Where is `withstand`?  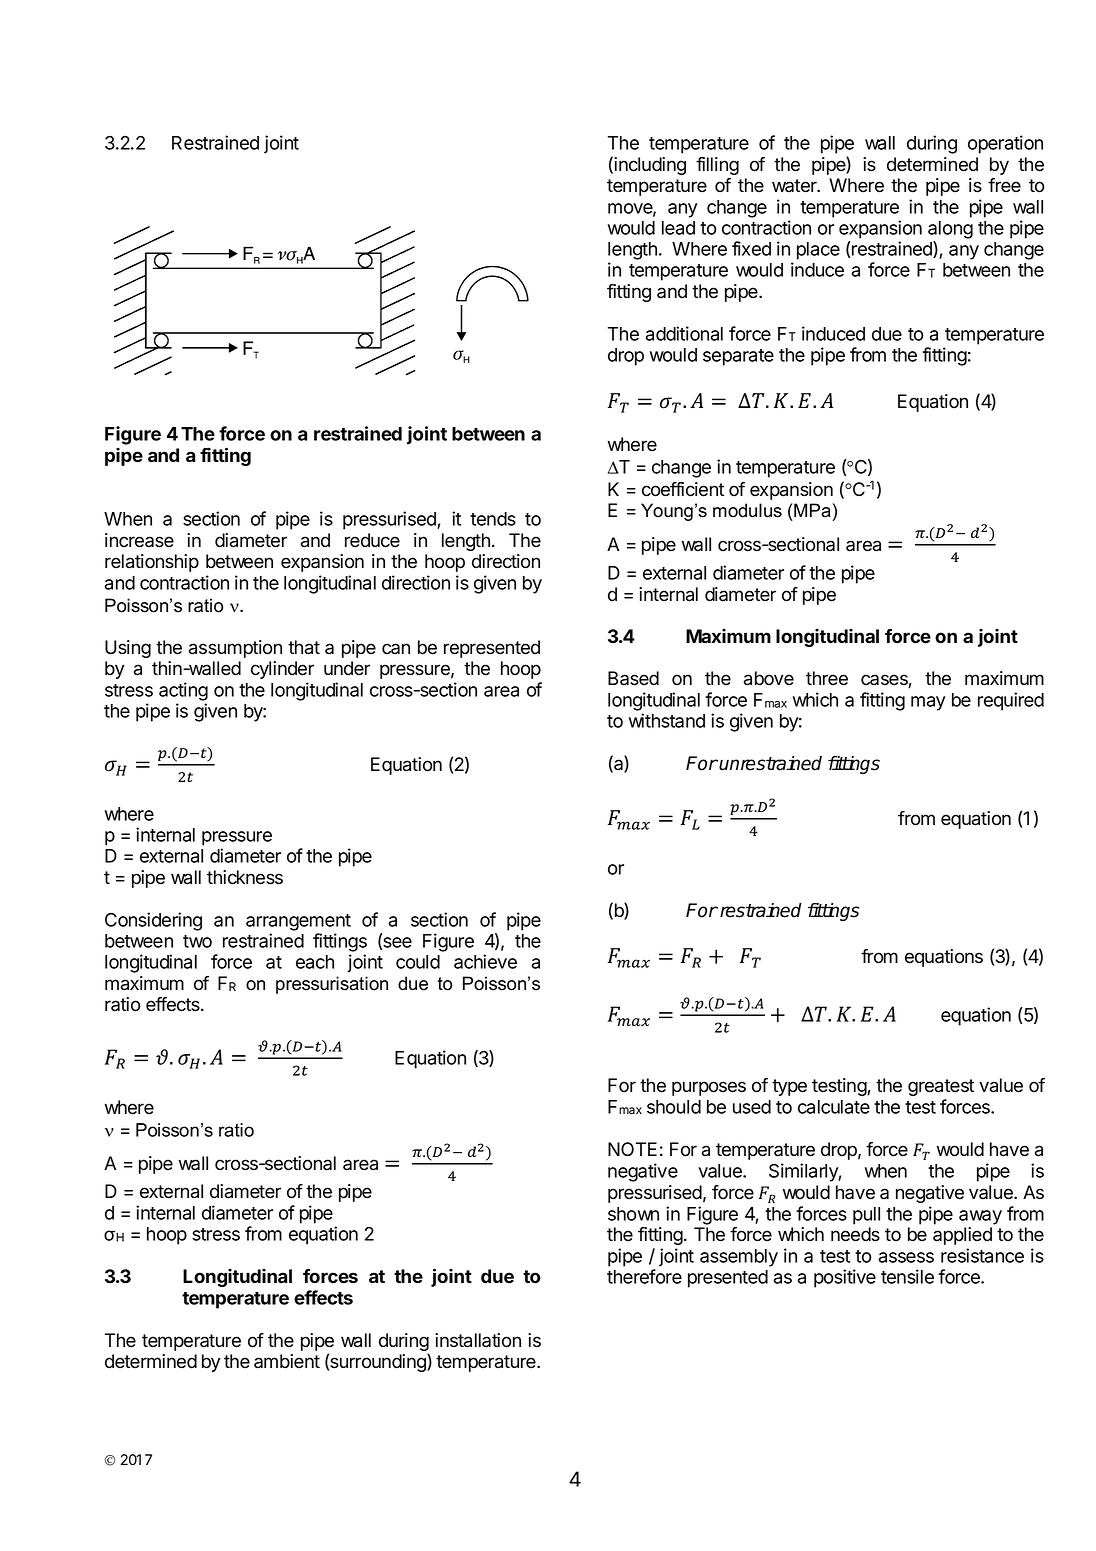
withstand is located at coordinates (667, 720).
